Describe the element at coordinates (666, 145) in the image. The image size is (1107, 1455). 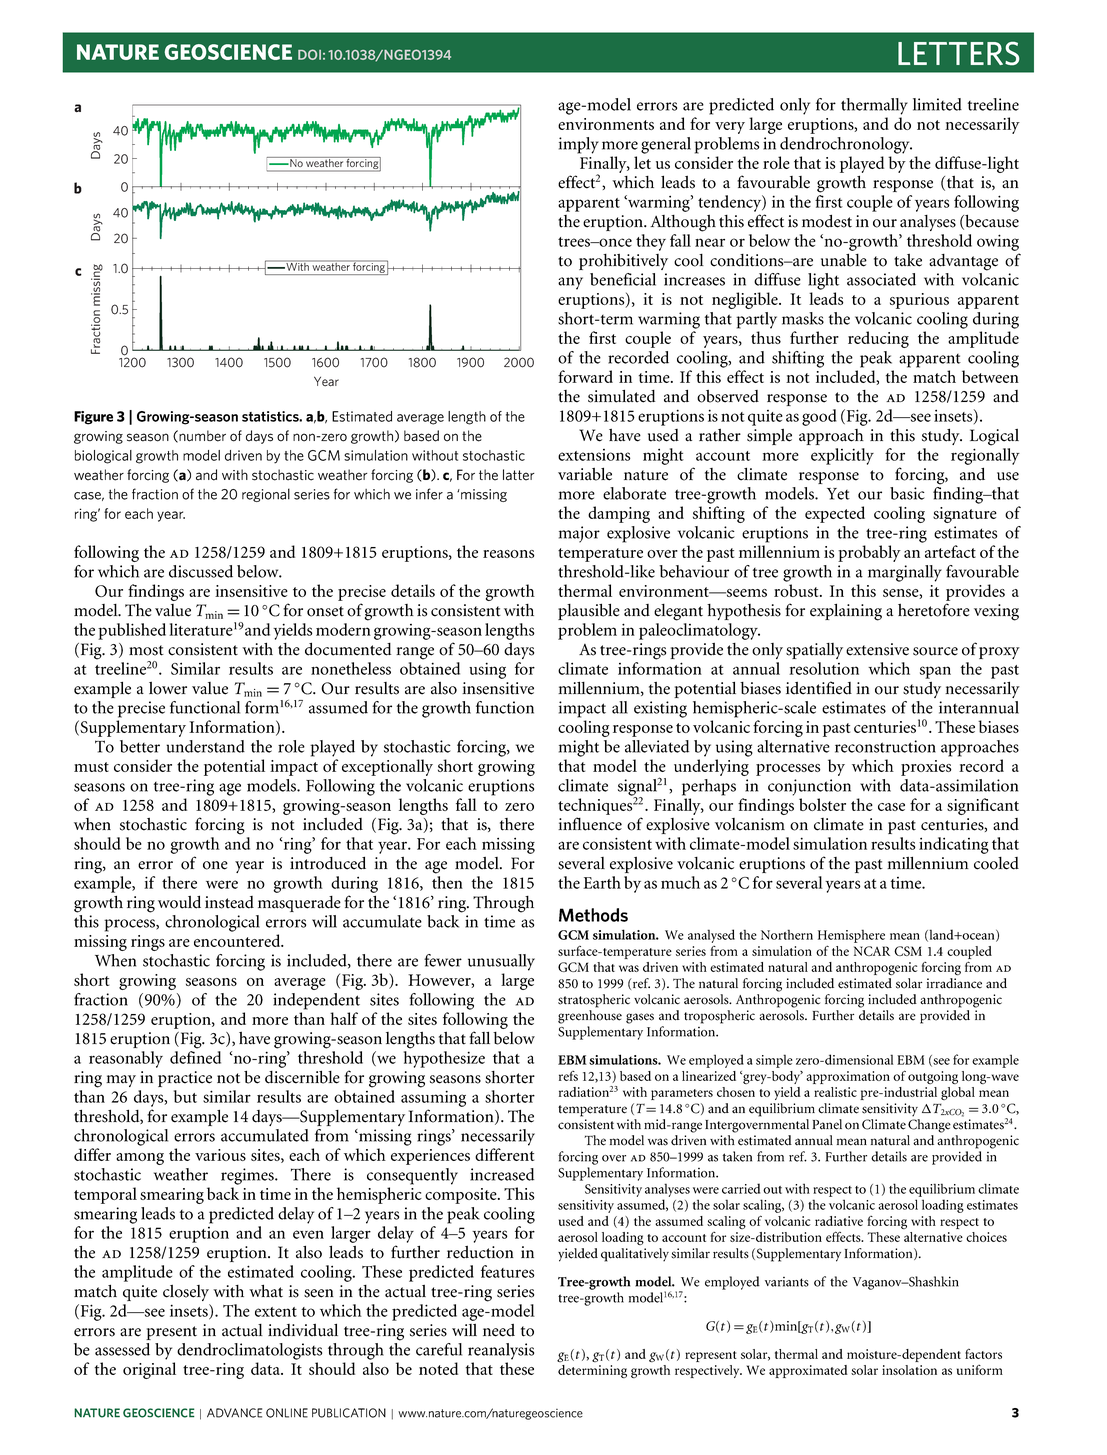
I see `general` at that location.
